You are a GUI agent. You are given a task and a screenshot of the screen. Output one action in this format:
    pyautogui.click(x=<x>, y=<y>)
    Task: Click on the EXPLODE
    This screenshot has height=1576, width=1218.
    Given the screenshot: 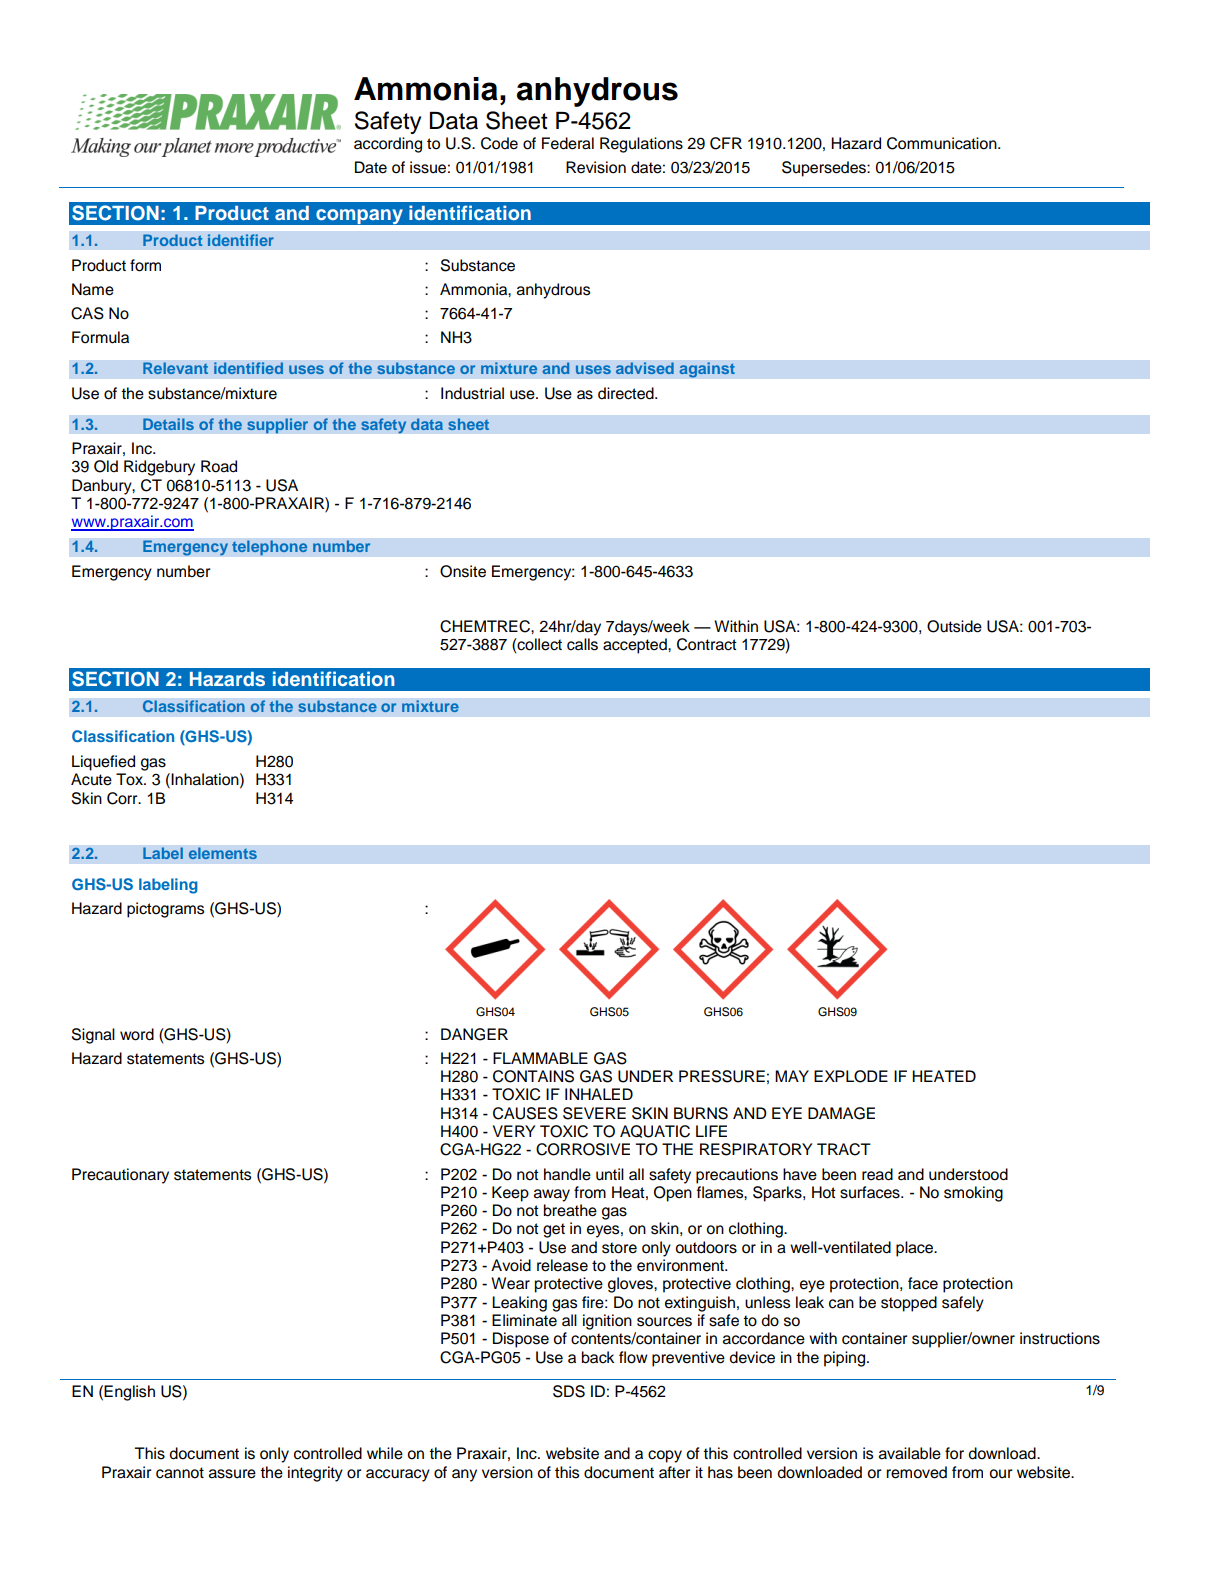 What is the action you would take?
    pyautogui.click(x=851, y=1076)
